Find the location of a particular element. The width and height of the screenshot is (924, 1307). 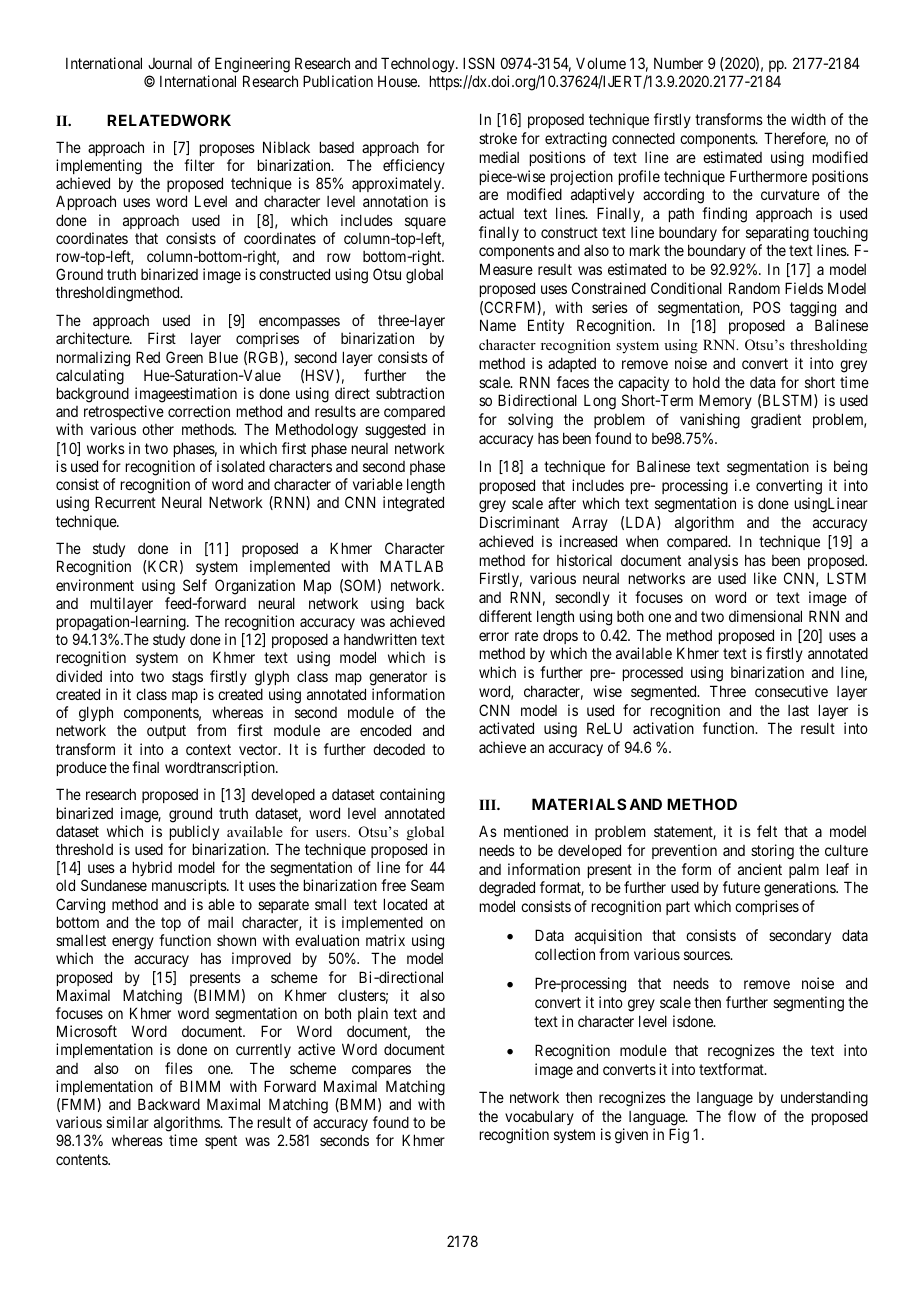

Self is located at coordinates (195, 585).
